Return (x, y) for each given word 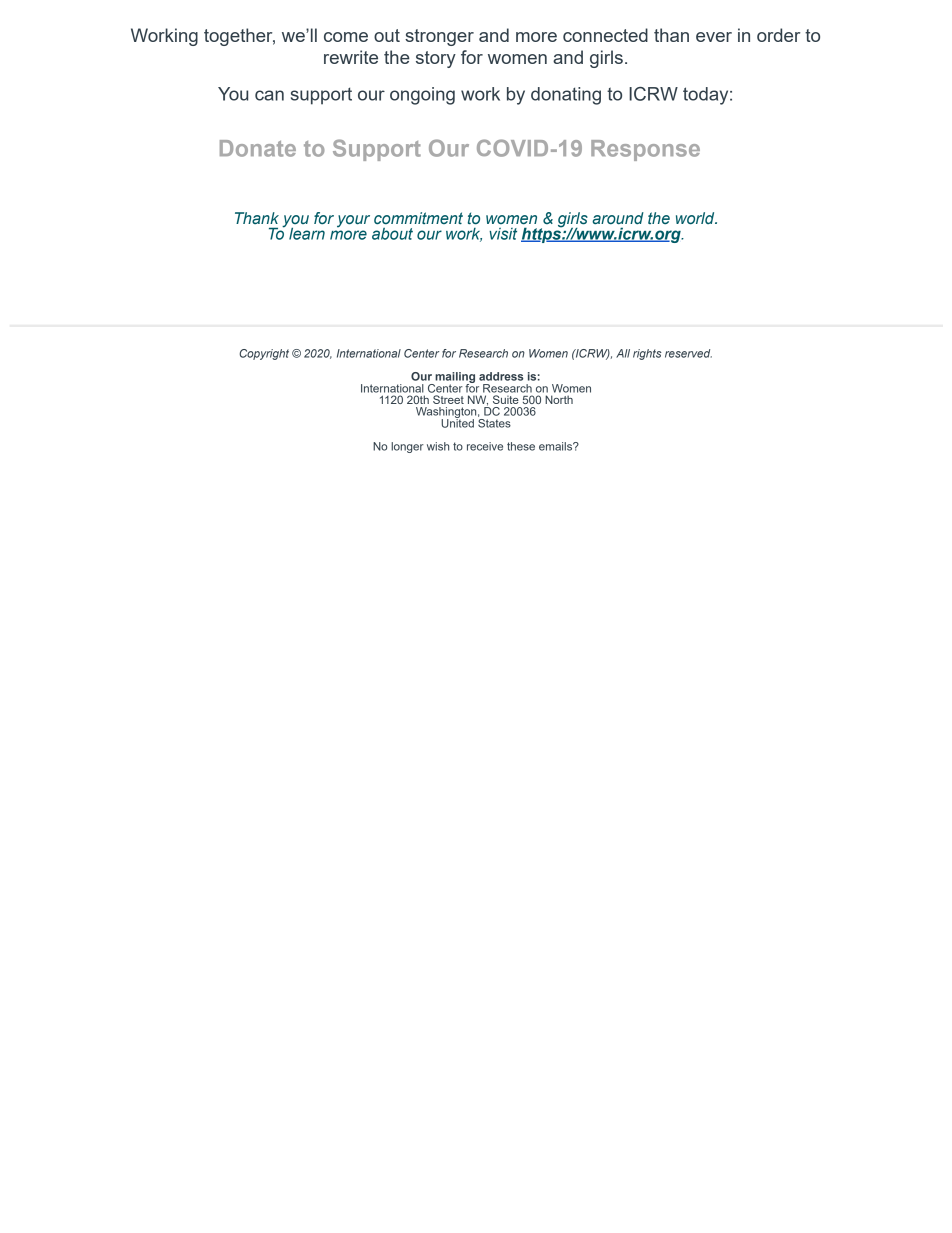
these (521, 446)
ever (714, 37)
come (346, 37)
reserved (688, 353)
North (559, 399)
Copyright (264, 354)
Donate (258, 148)
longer (407, 447)
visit (503, 234)
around (618, 218)
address (501, 376)
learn (307, 233)
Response (645, 150)
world (696, 218)
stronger (439, 37)
